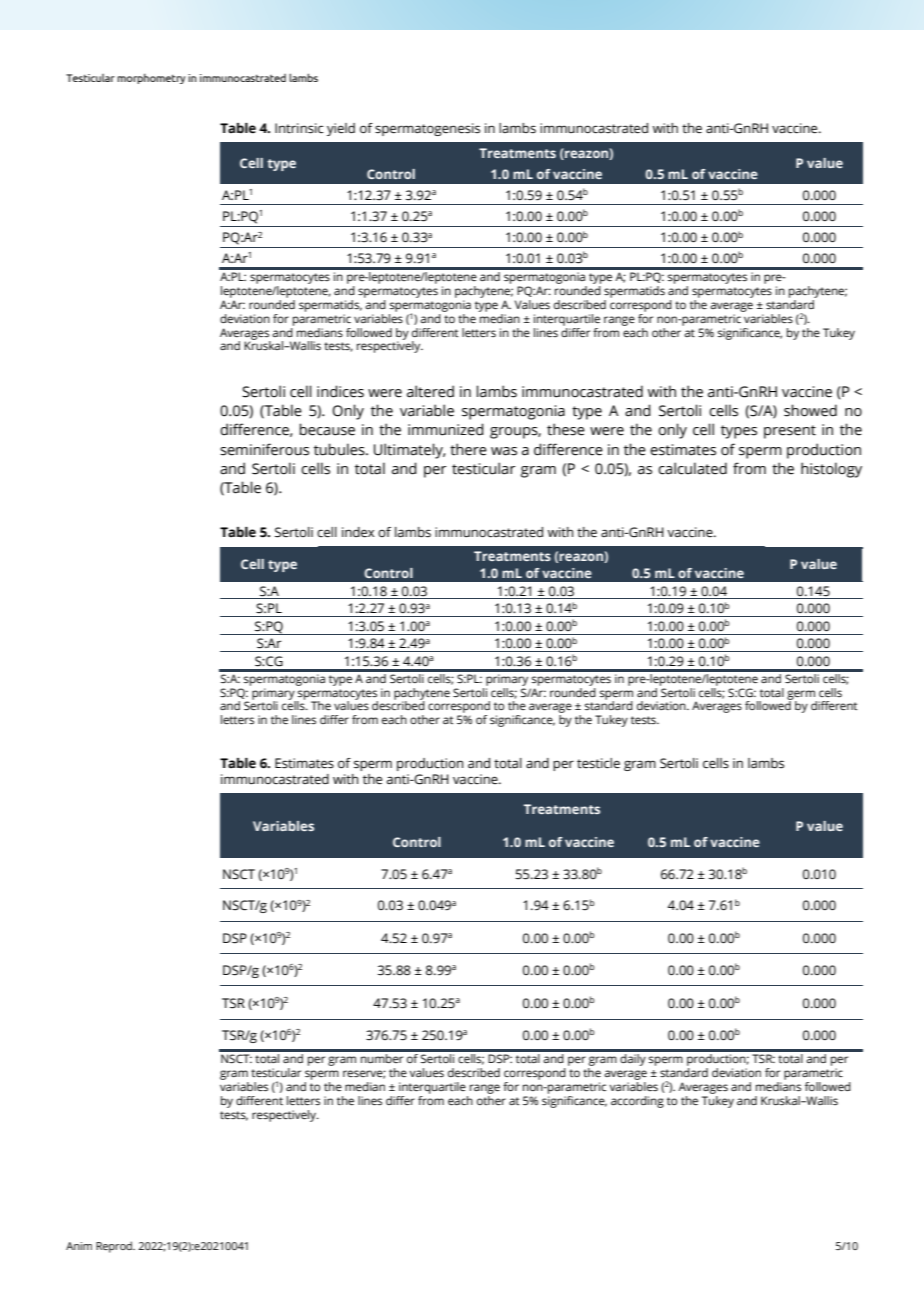 This screenshot has width=924, height=1308. What do you see at coordinates (637, 1102) in the screenshot?
I see `according` at bounding box center [637, 1102].
